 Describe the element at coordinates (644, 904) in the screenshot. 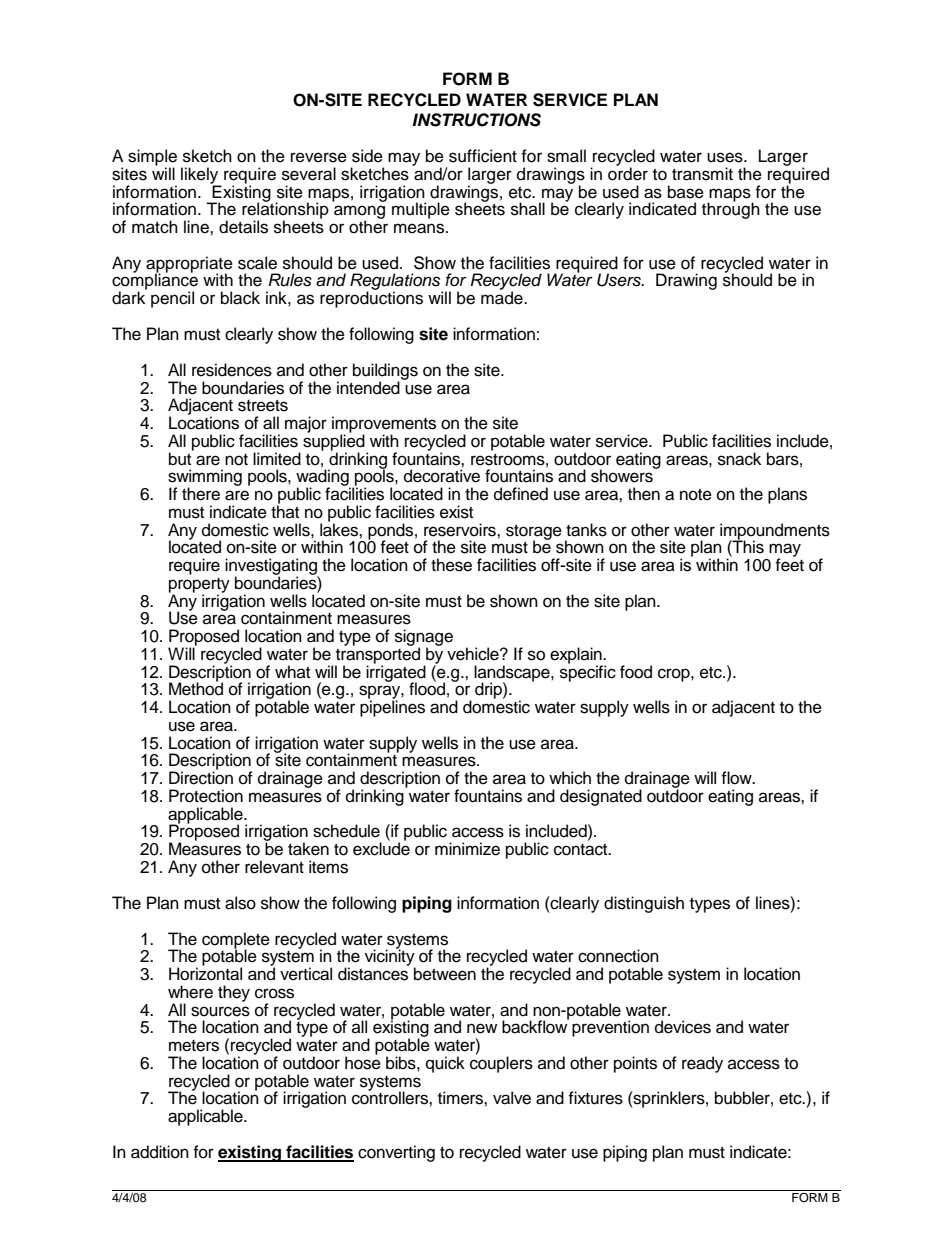

I see `distinguish` at that location.
